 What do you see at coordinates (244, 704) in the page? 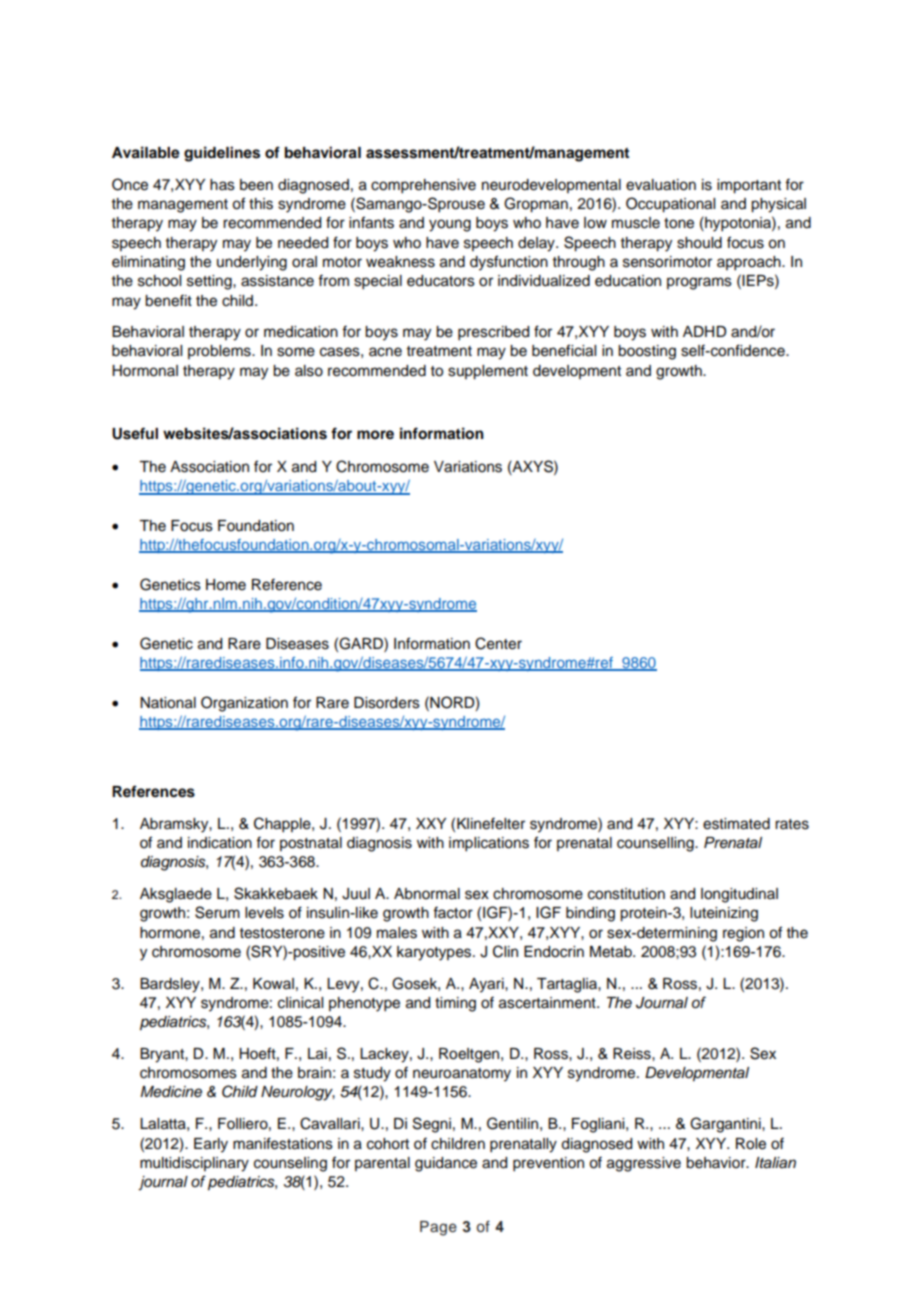
I see `Organization` at bounding box center [244, 704].
